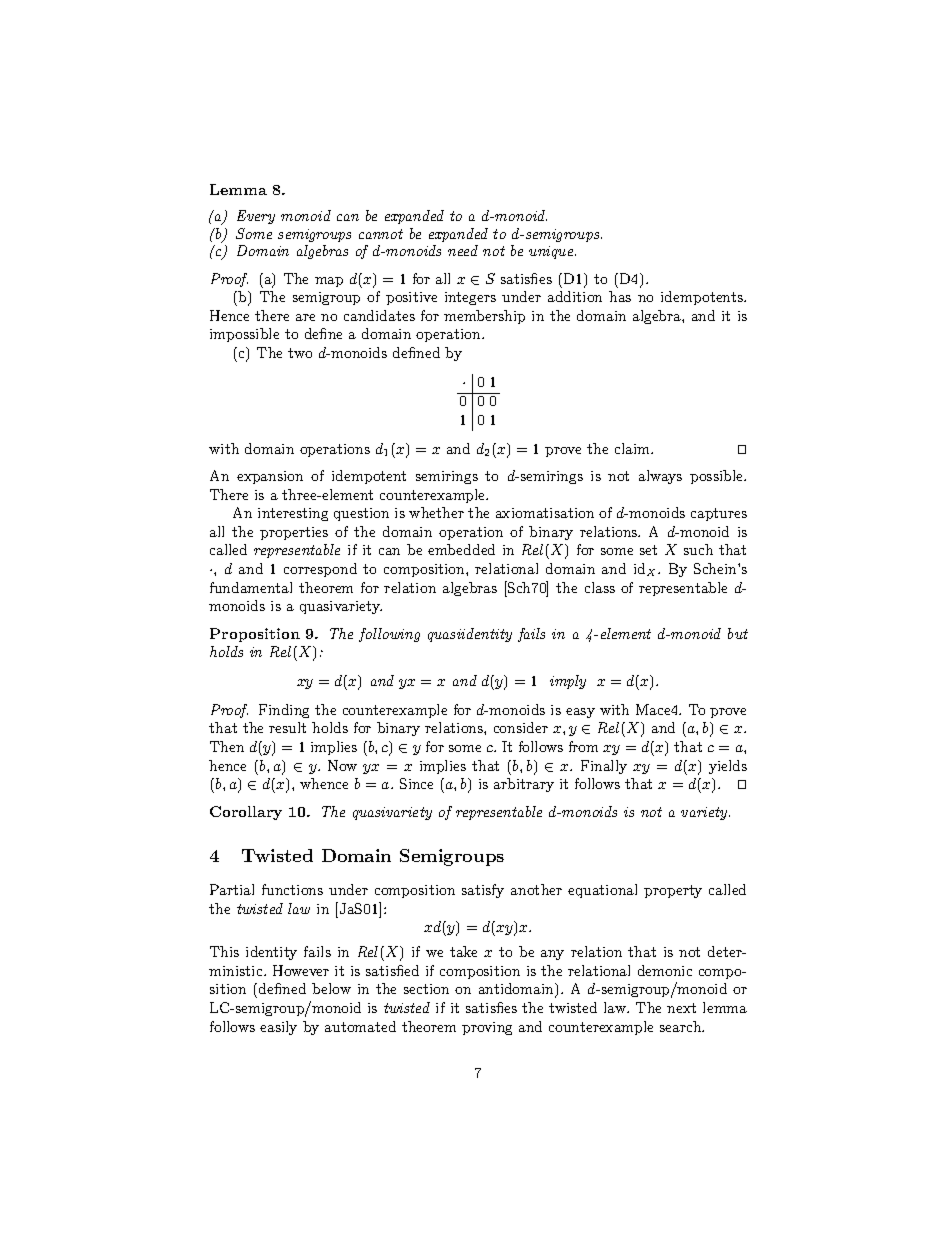  Describe the element at coordinates (246, 813) in the image. I see `Corollary` at that location.
